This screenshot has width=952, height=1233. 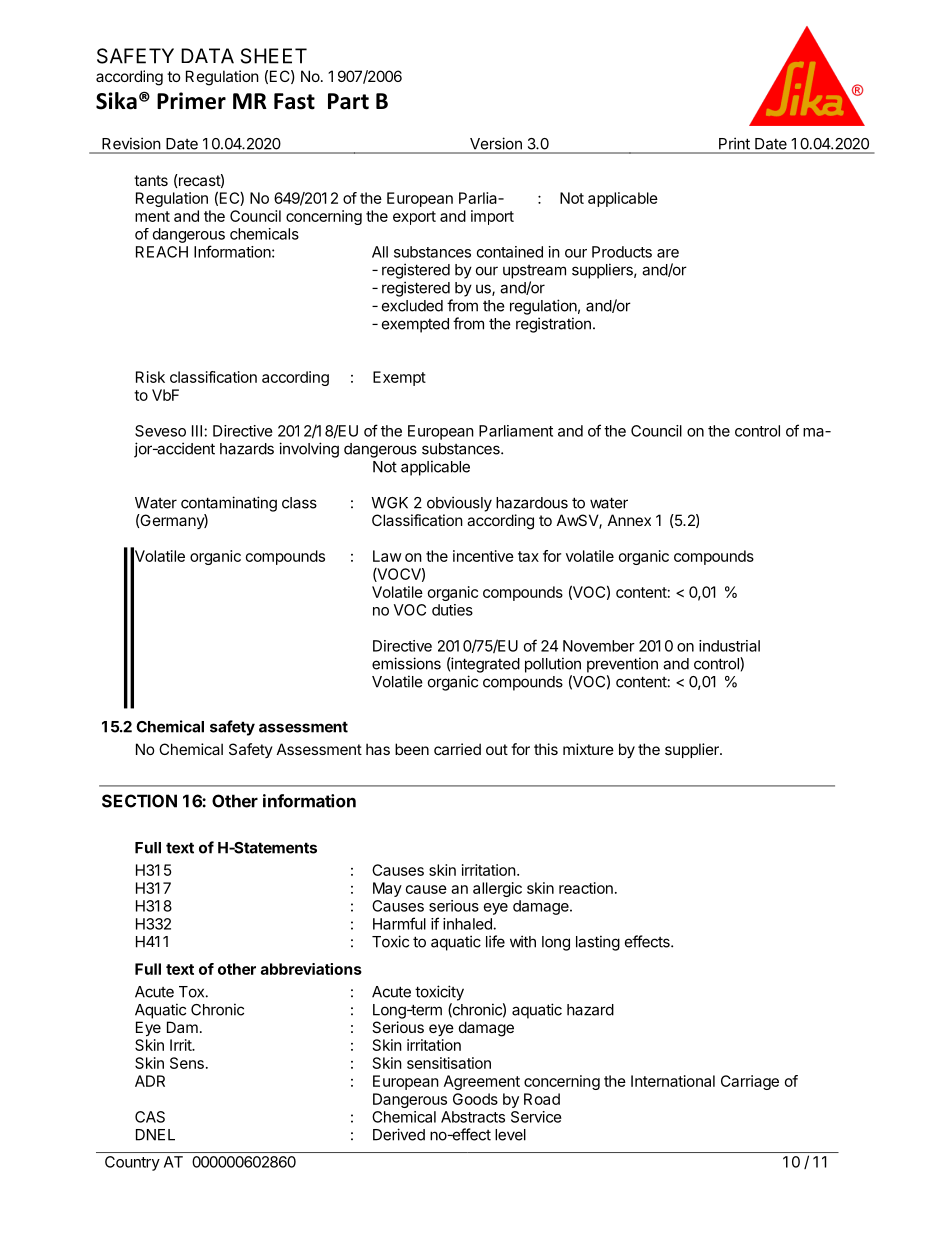 What do you see at coordinates (229, 504) in the screenshot?
I see `contaminating` at bounding box center [229, 504].
